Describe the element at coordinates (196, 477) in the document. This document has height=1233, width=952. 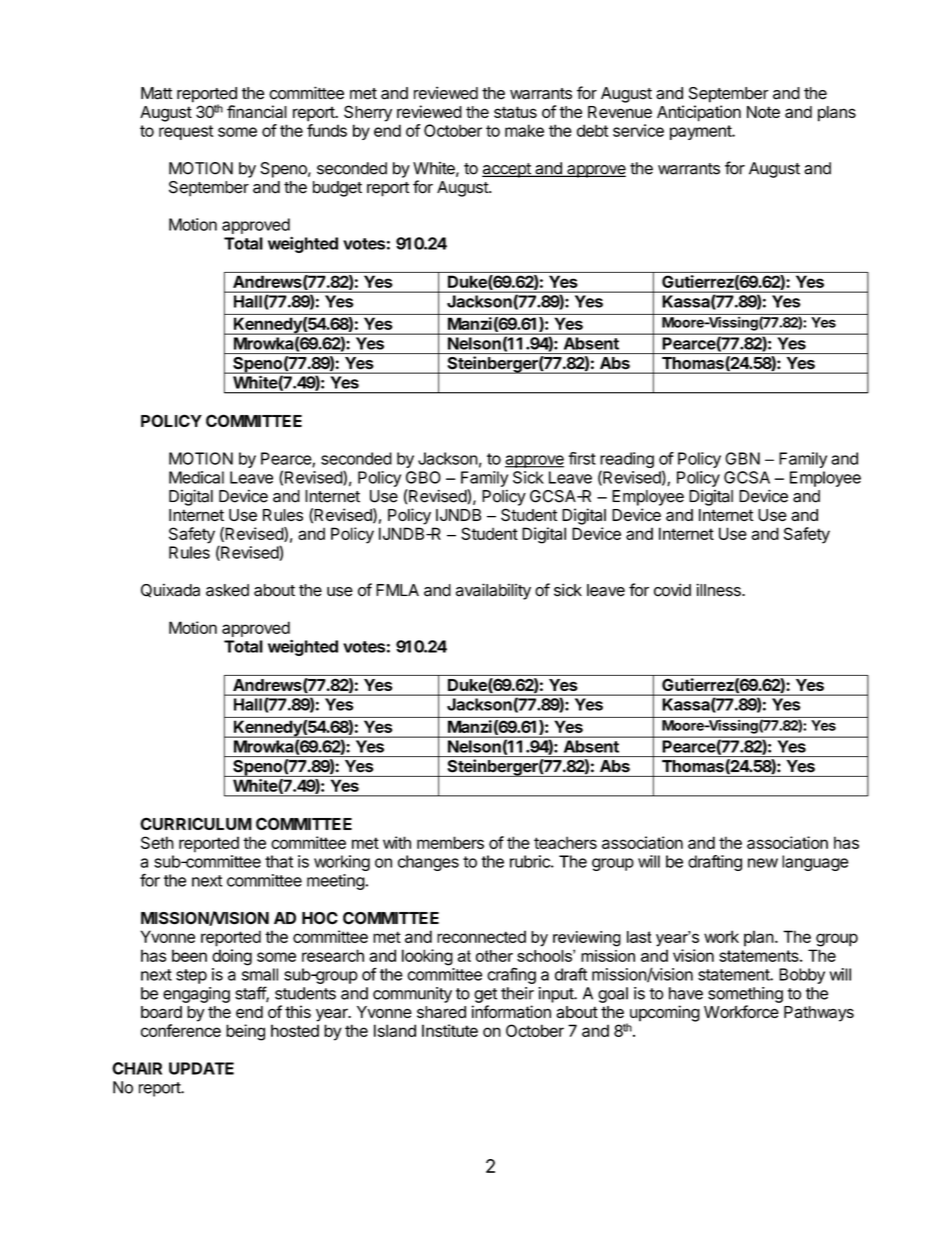
I see `Medical` at that location.
